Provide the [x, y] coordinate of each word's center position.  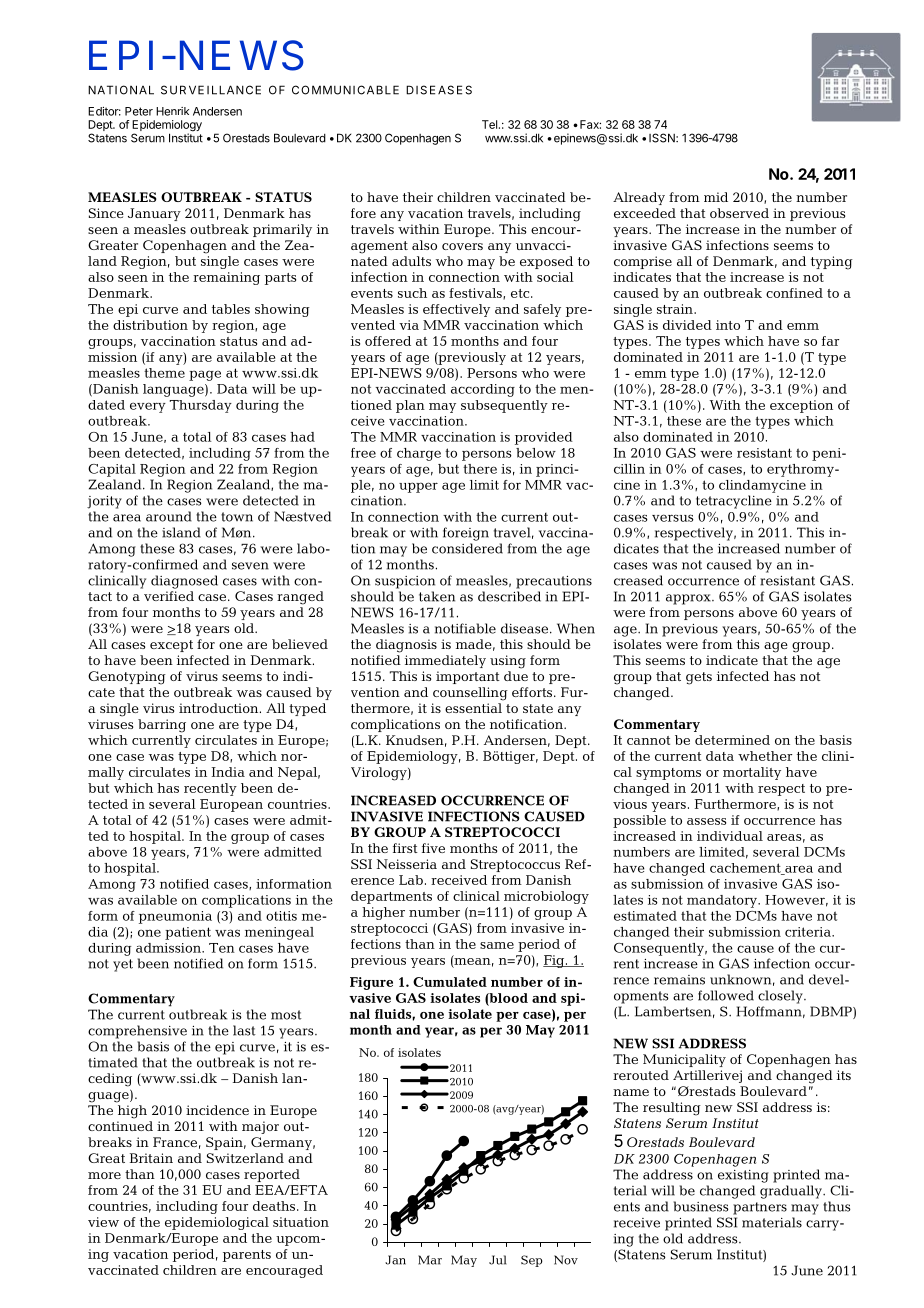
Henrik [172, 111]
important [468, 677]
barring [162, 726]
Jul [498, 1260]
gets [699, 678]
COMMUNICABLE [345, 90]
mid [716, 197]
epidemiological [217, 1223]
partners [760, 1208]
